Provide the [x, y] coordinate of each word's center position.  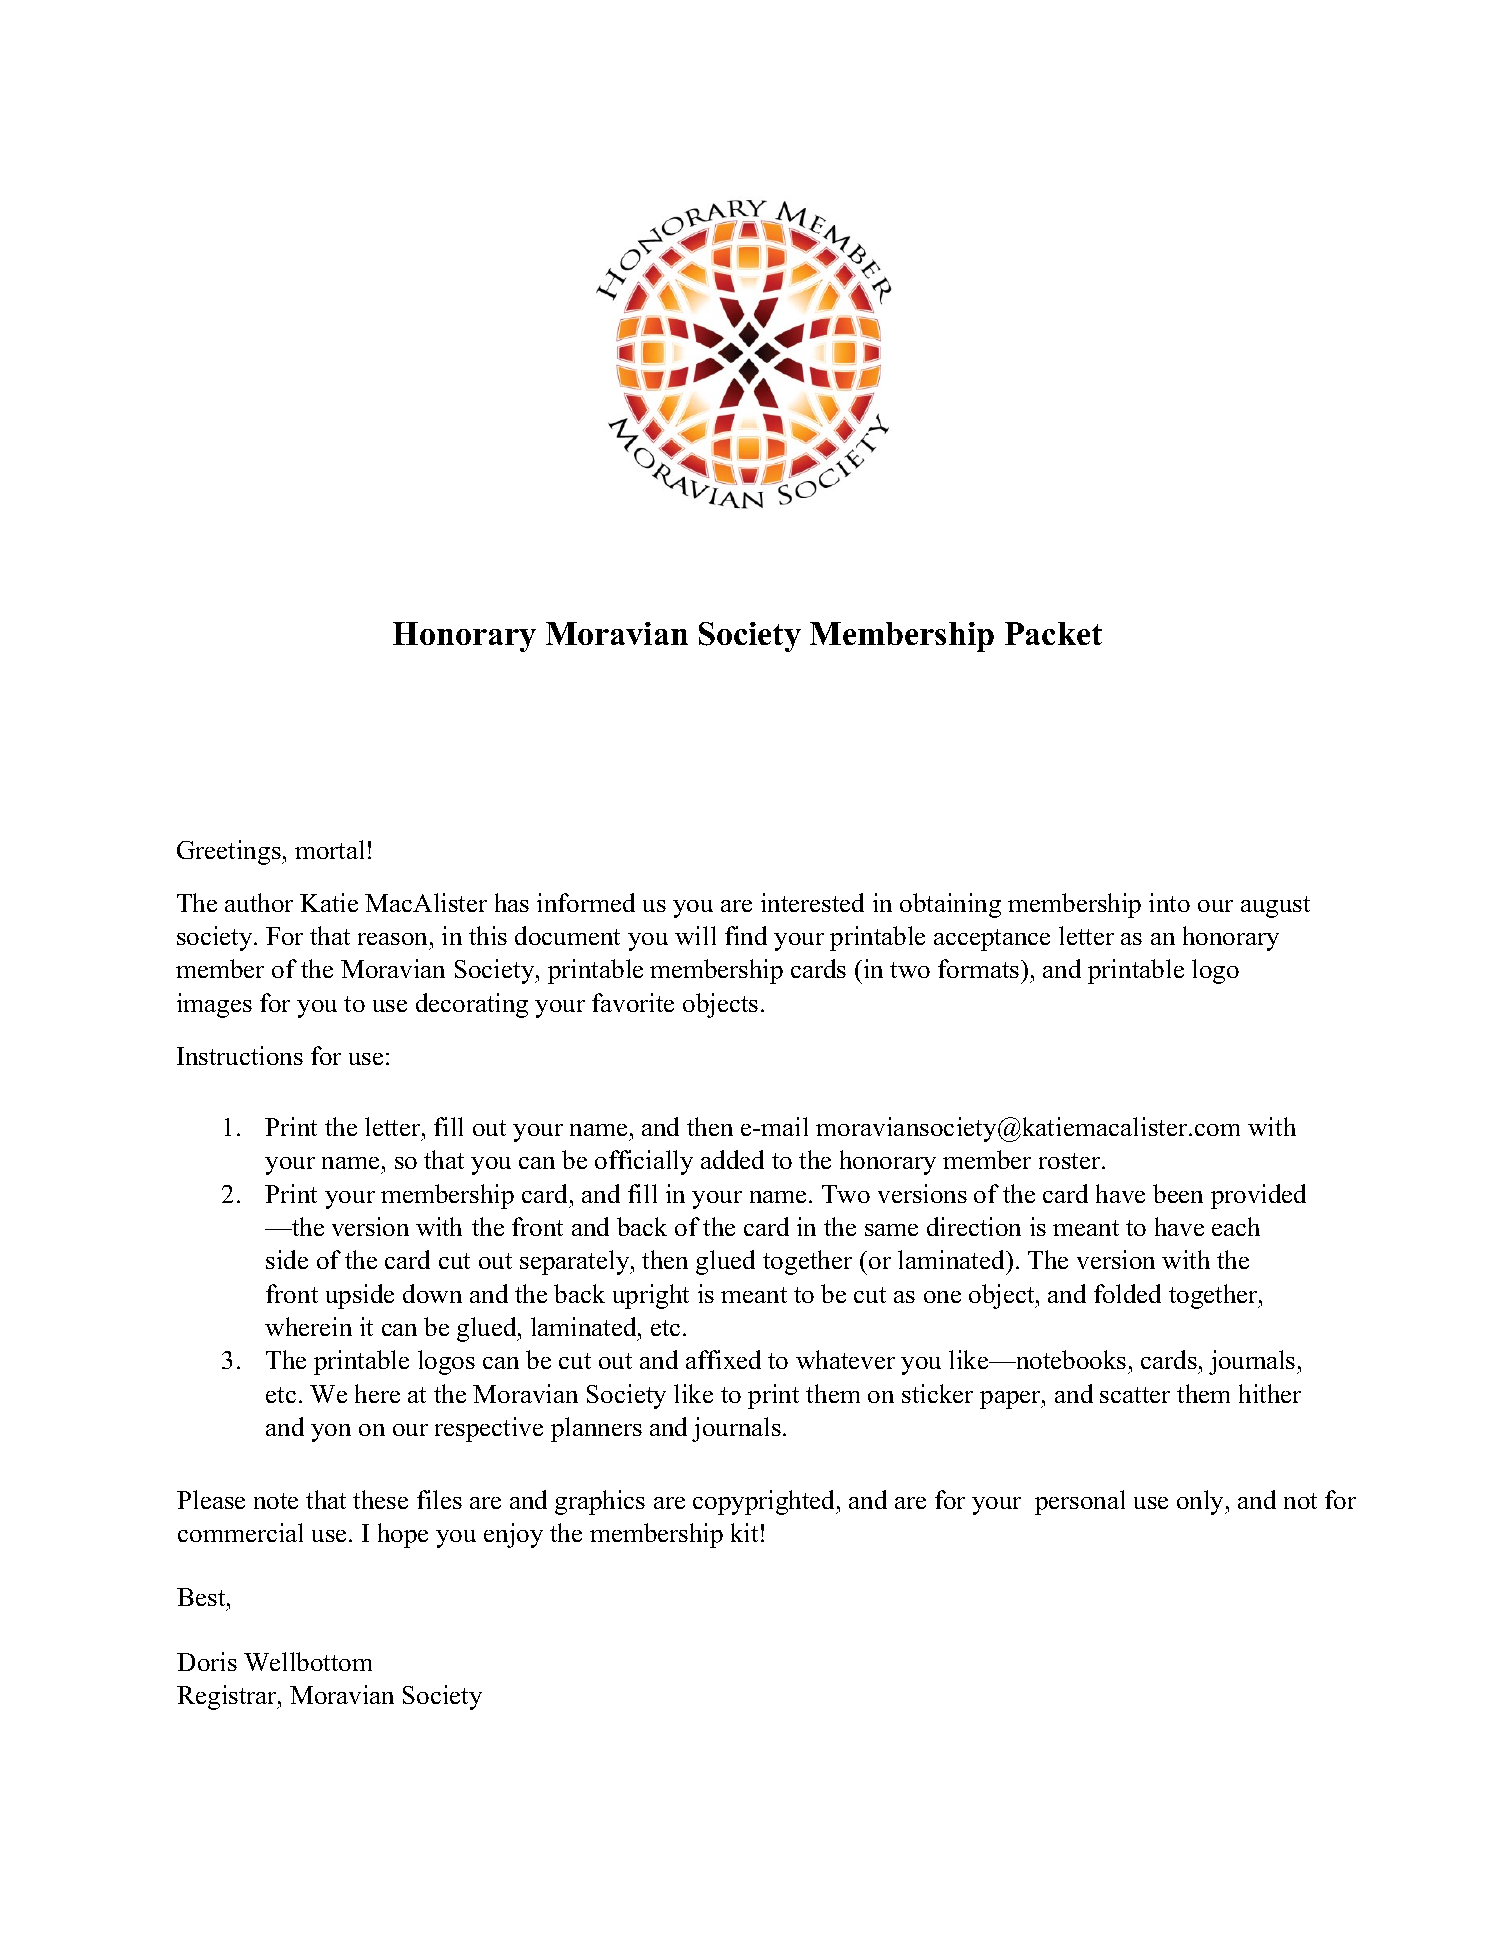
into [1169, 902]
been [1178, 1193]
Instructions [240, 1055]
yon [331, 1433]
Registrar [228, 1697]
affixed [723, 1359]
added [732, 1159]
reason [392, 939]
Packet [1053, 633]
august [1275, 907]
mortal [329, 849]
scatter [1135, 1395]
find [746, 935]
